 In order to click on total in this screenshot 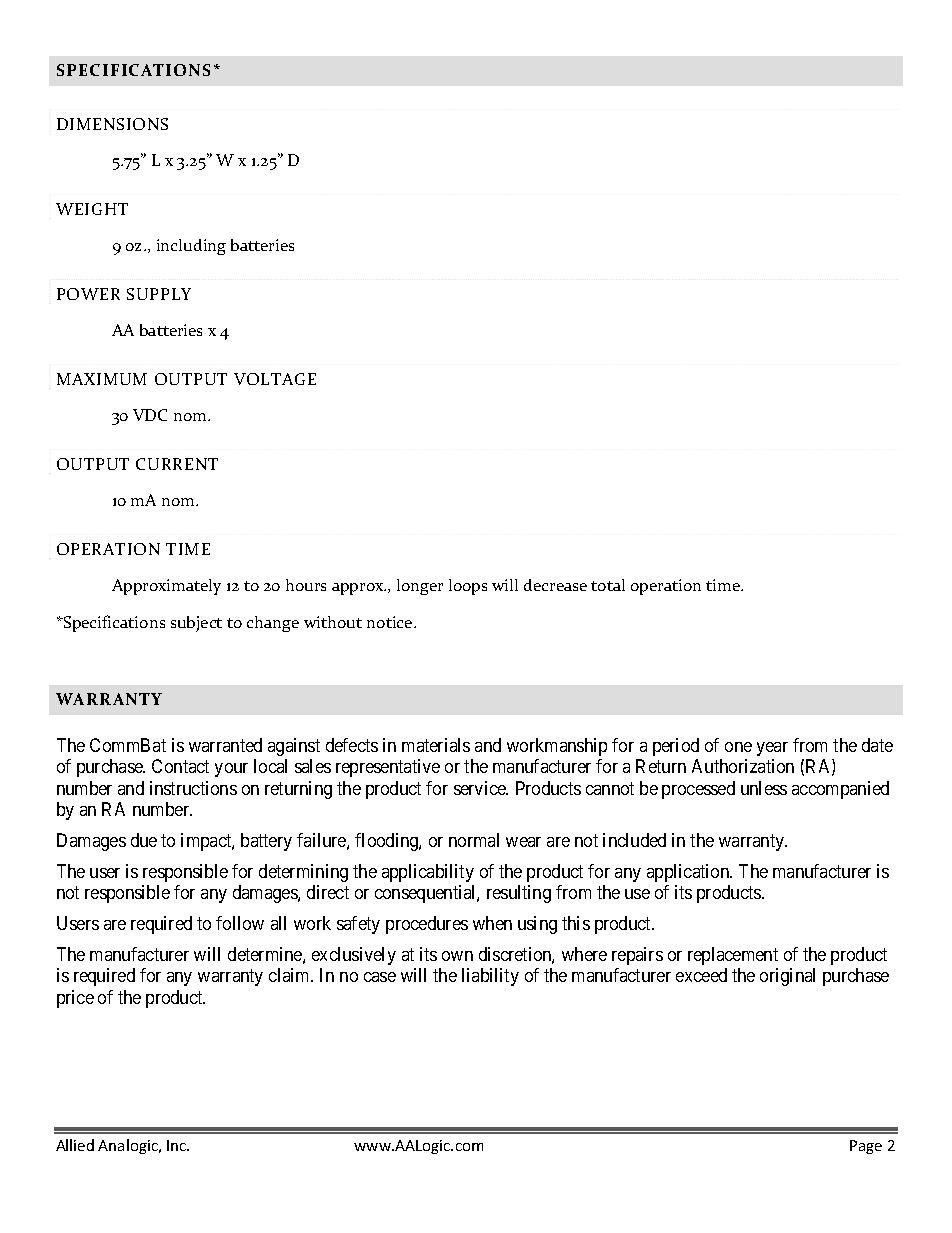, I will do `click(608, 585)`.
